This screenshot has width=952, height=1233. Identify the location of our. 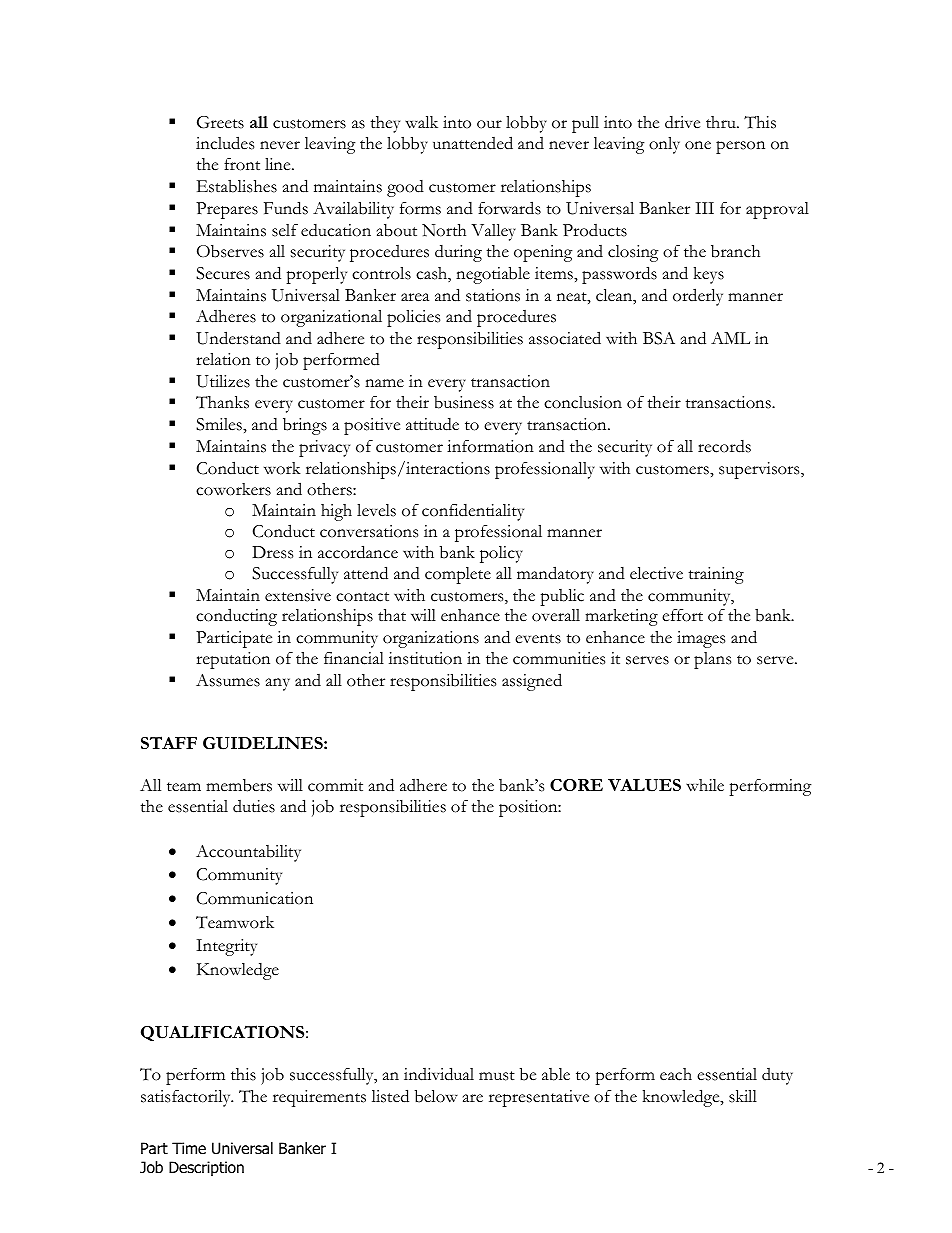
(489, 124).
